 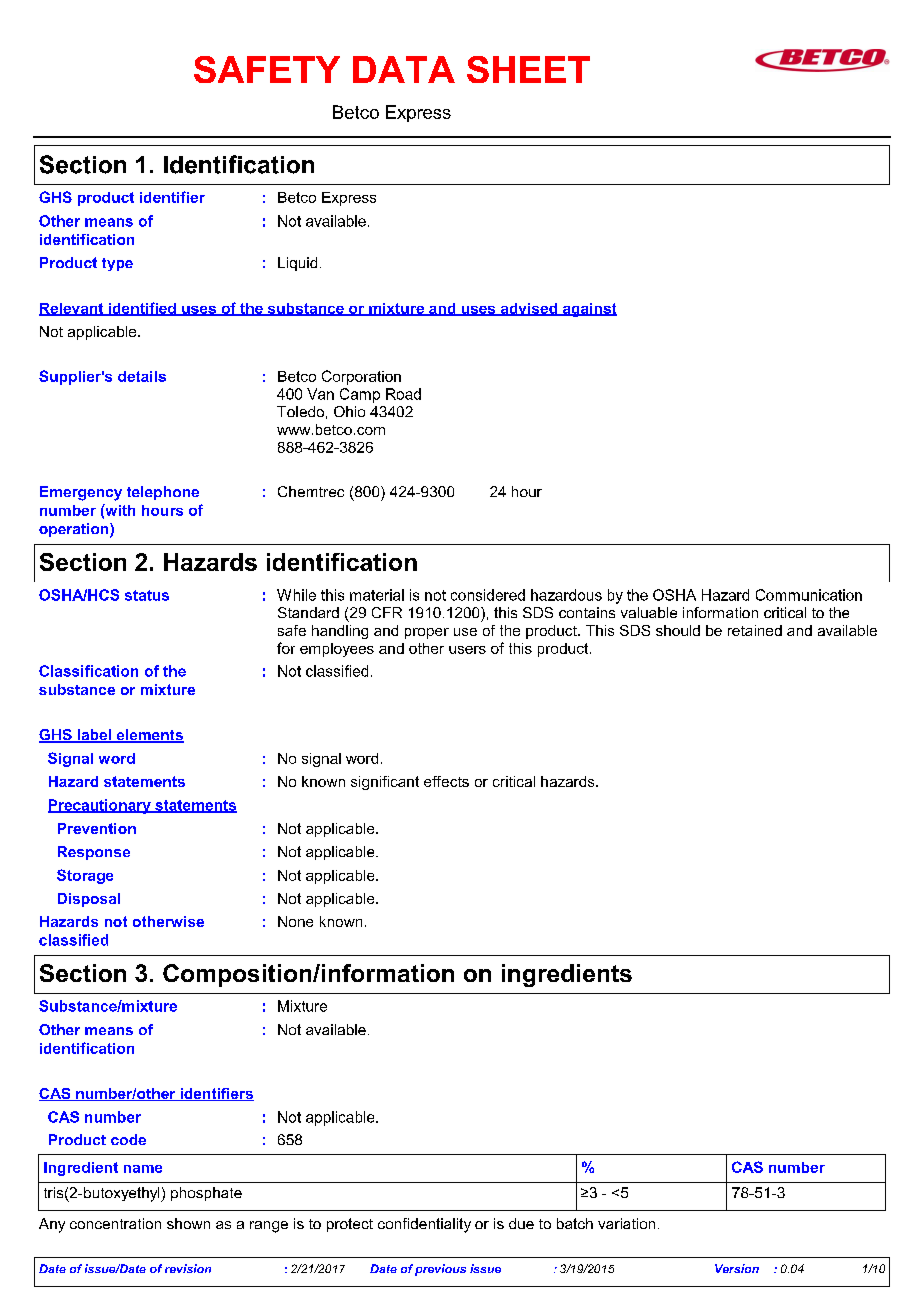 I want to click on confidentiality, so click(x=424, y=1225).
